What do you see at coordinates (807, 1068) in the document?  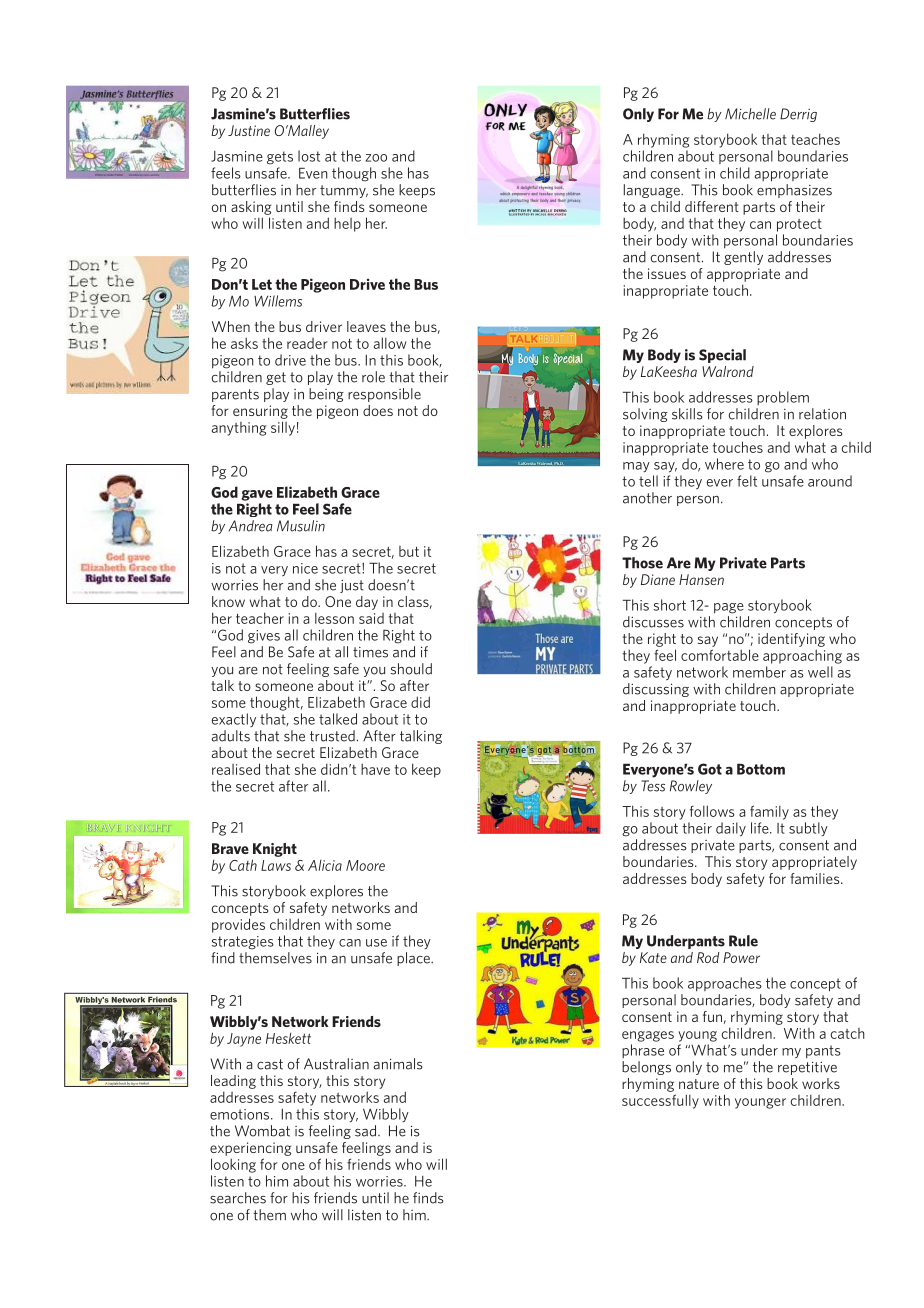 I see `repetitive` at bounding box center [807, 1068].
